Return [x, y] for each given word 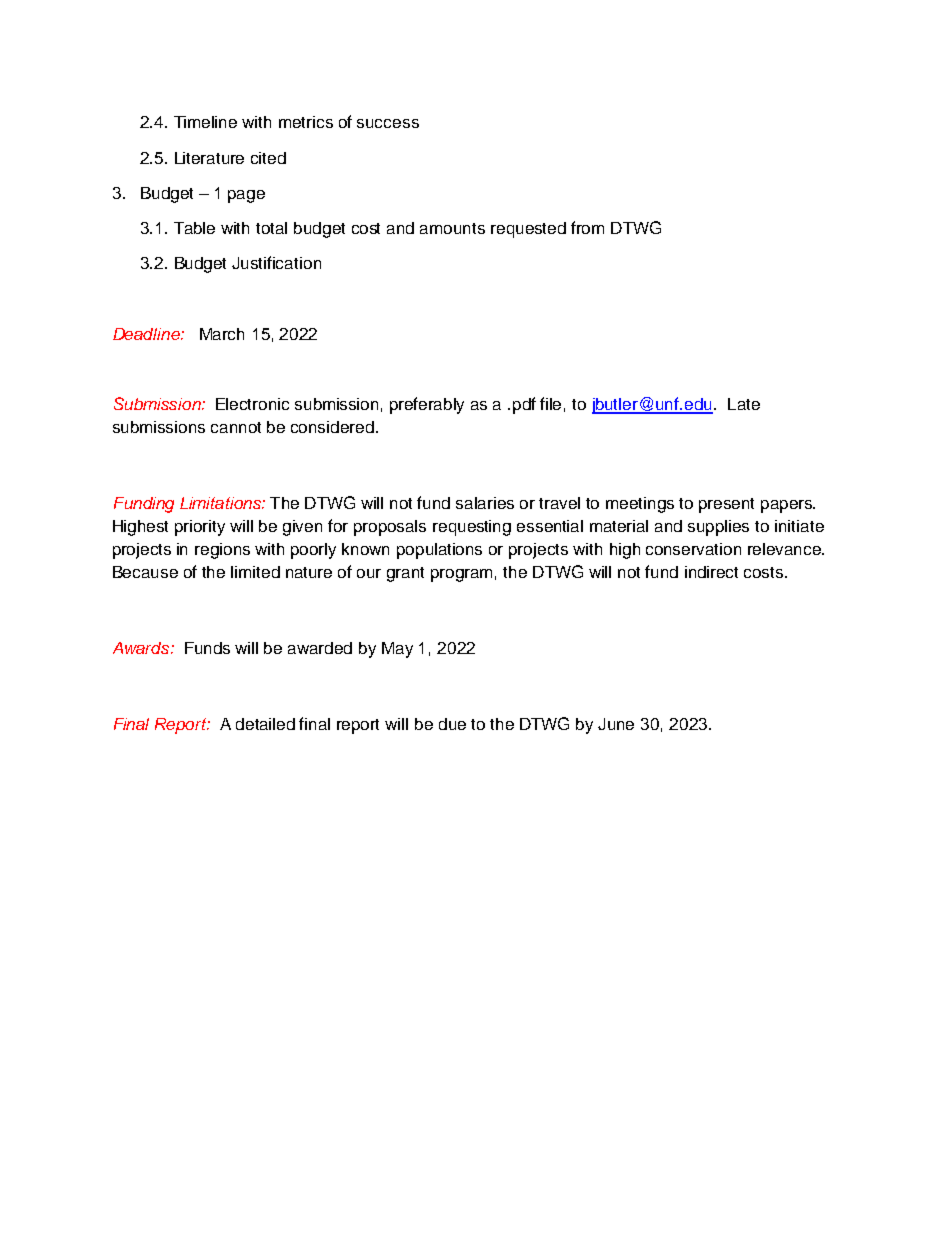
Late [744, 404]
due [452, 724]
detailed [265, 724]
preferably [427, 405]
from [587, 227]
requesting [472, 528]
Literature [209, 158]
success [388, 123]
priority [200, 528]
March [222, 334]
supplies [718, 528]
